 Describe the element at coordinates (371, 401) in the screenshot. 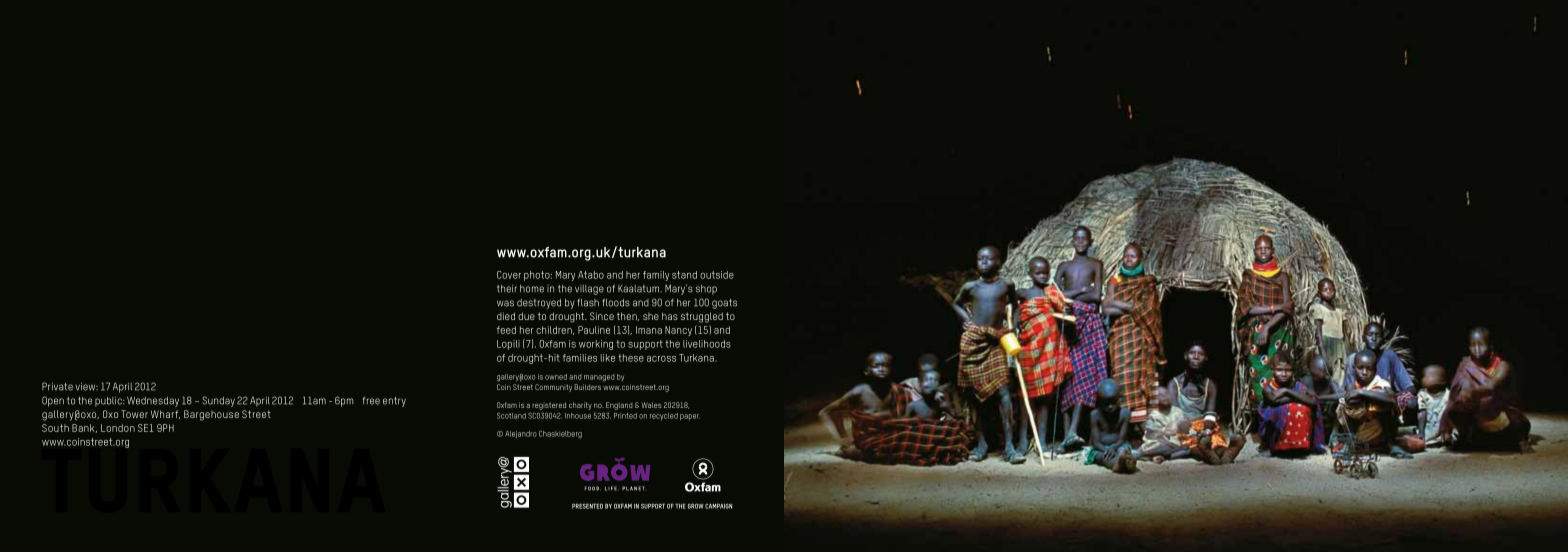

I see `free` at that location.
